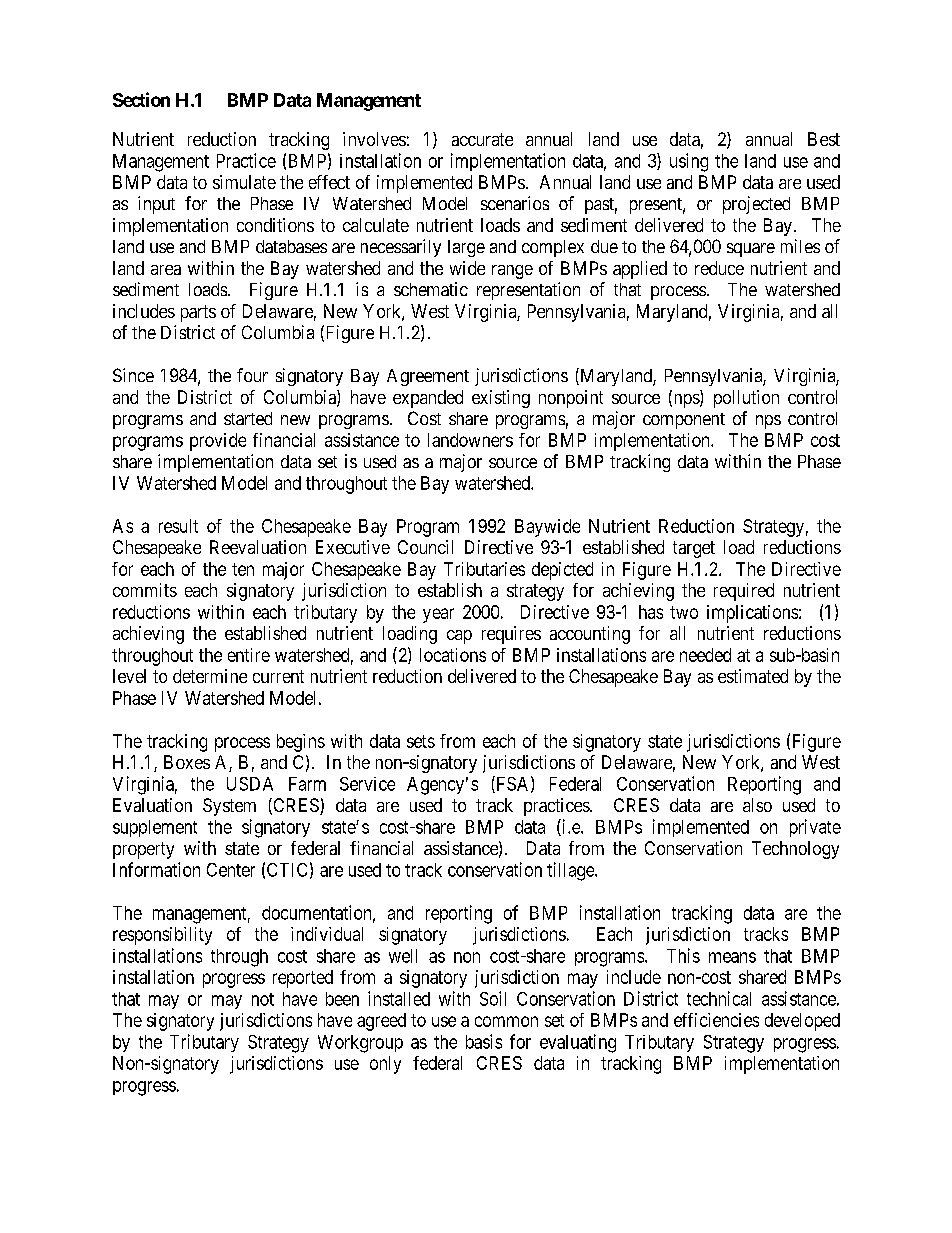  Describe the element at coordinates (141, 99) in the document. I see `Section` at that location.
